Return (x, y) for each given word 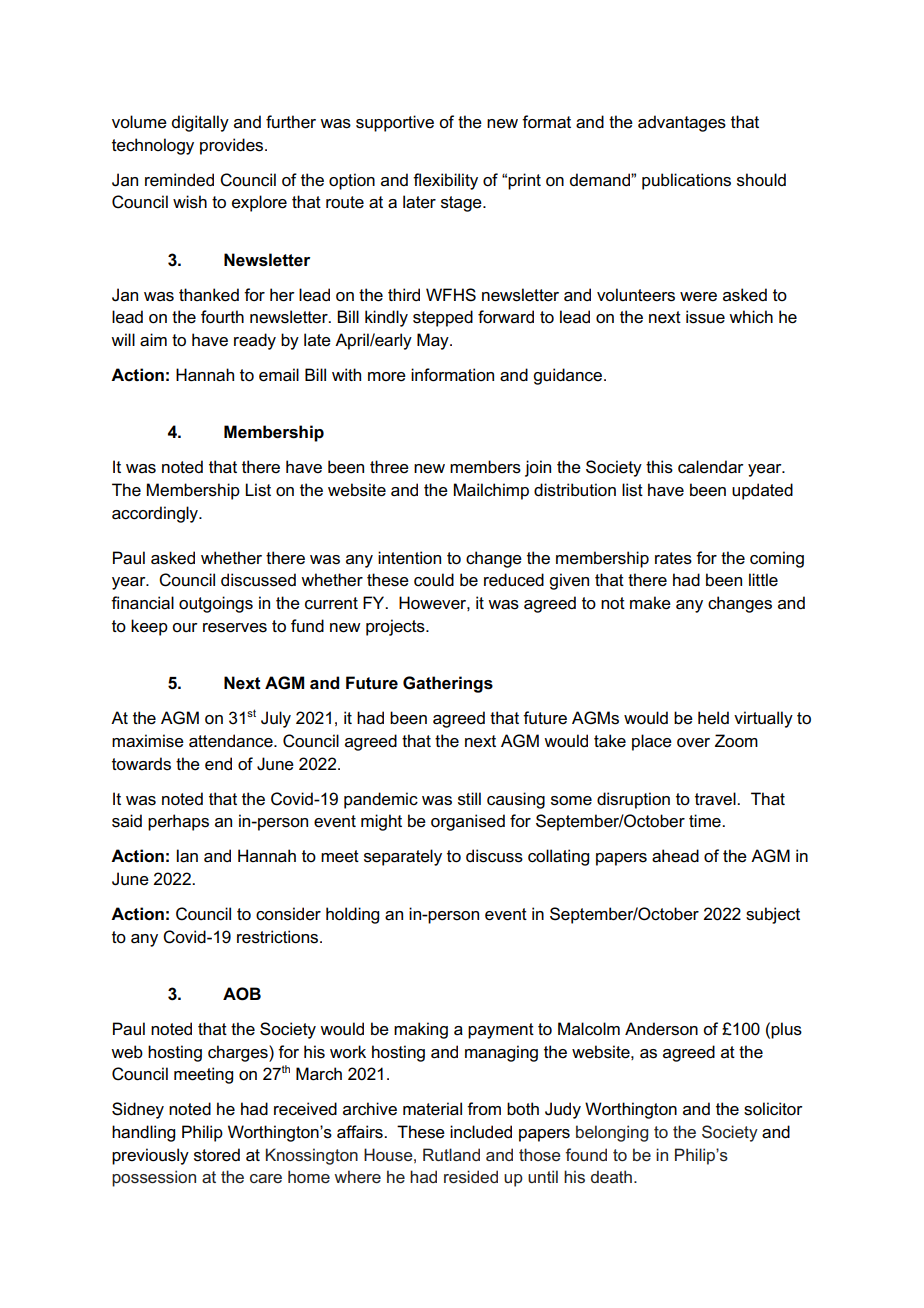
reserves (235, 628)
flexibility (445, 181)
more (387, 377)
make (650, 603)
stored (217, 1155)
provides (233, 146)
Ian (187, 856)
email (279, 375)
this (659, 467)
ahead (675, 856)
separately (403, 857)
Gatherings (448, 684)
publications (686, 181)
